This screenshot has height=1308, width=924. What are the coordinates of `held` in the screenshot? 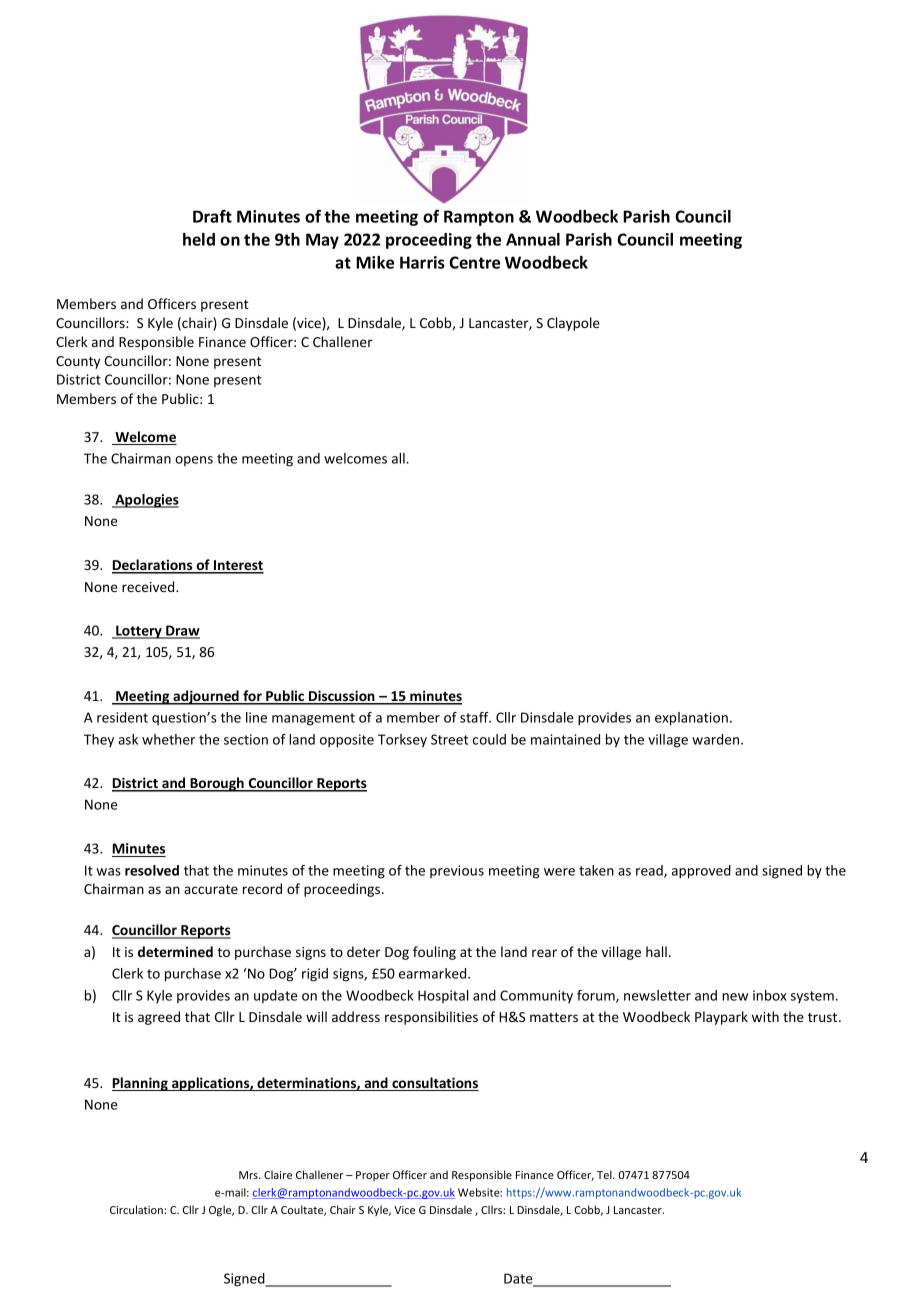 It's located at (199, 239).
